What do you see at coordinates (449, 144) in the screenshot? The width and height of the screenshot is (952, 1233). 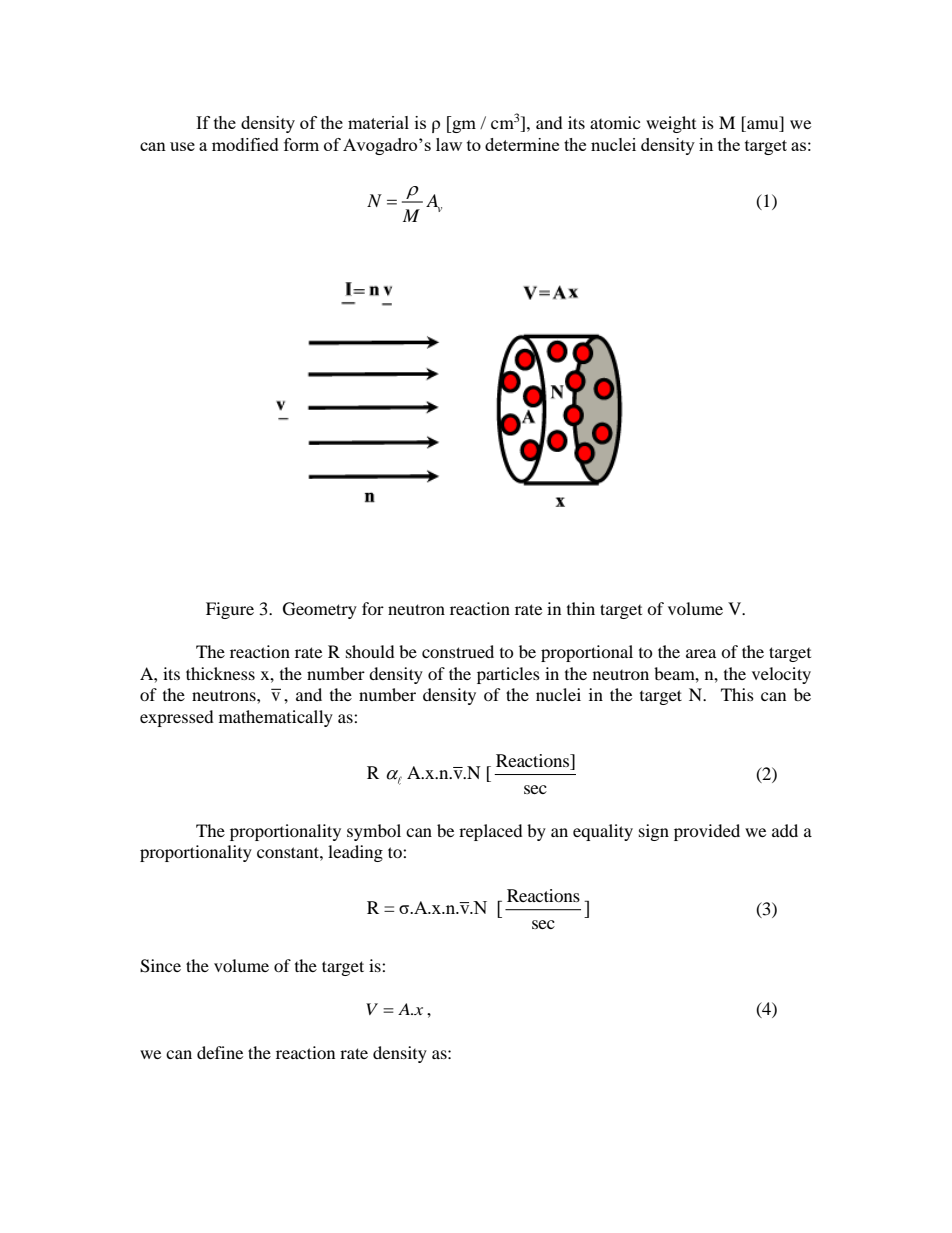 I see `law` at bounding box center [449, 144].
